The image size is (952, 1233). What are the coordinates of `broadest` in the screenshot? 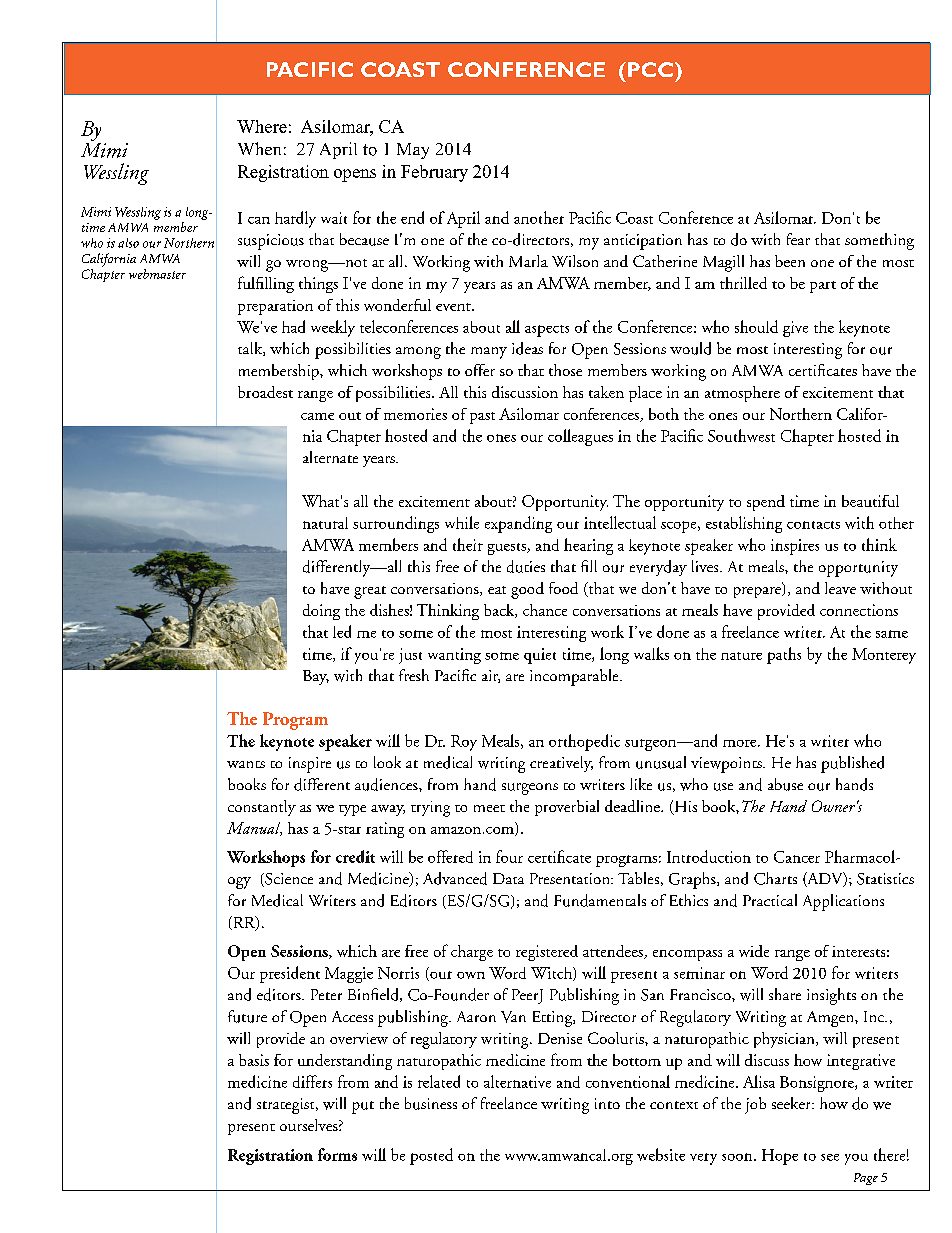 It's located at (265, 392).
